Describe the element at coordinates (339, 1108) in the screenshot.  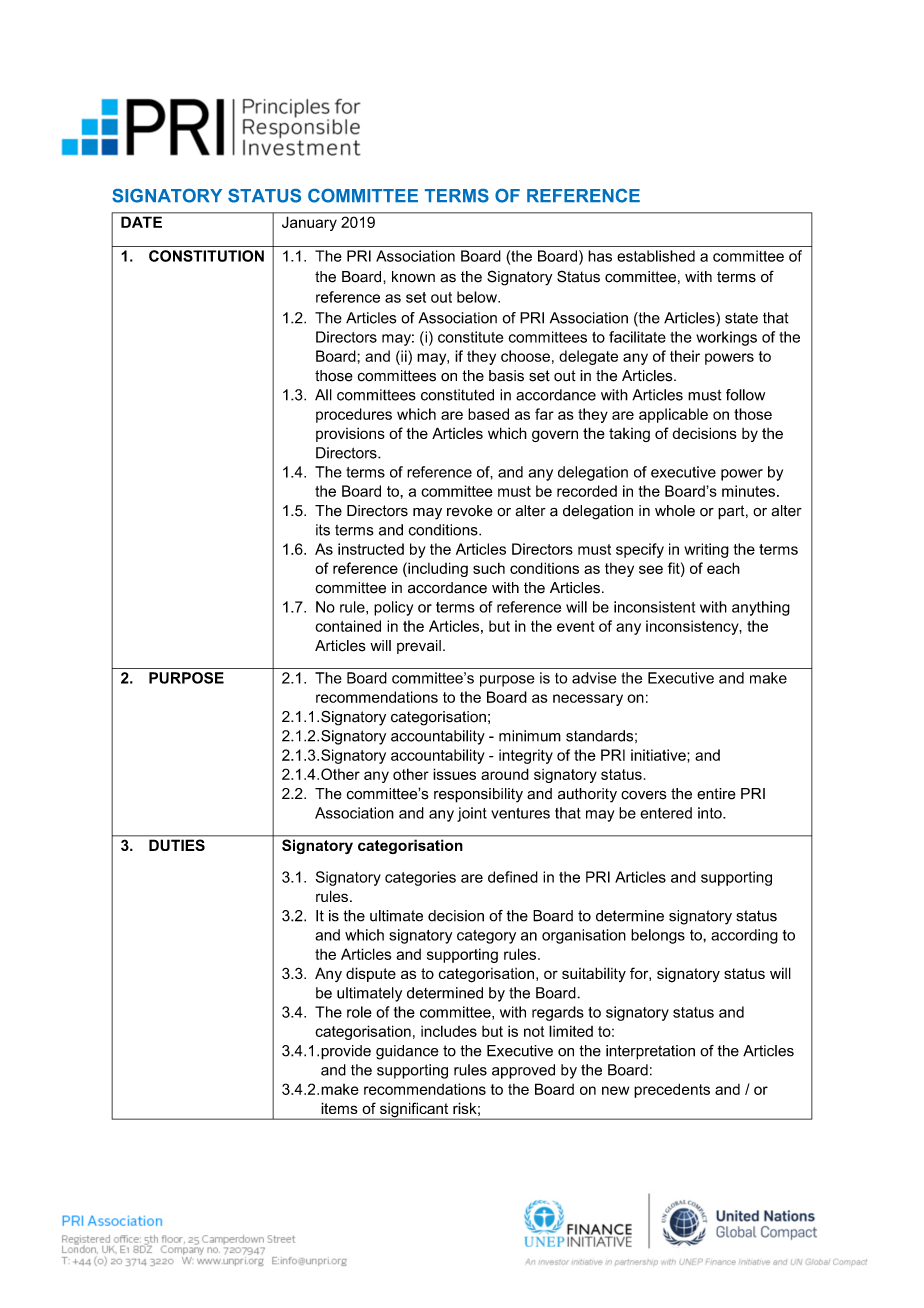
I see `items` at that location.
